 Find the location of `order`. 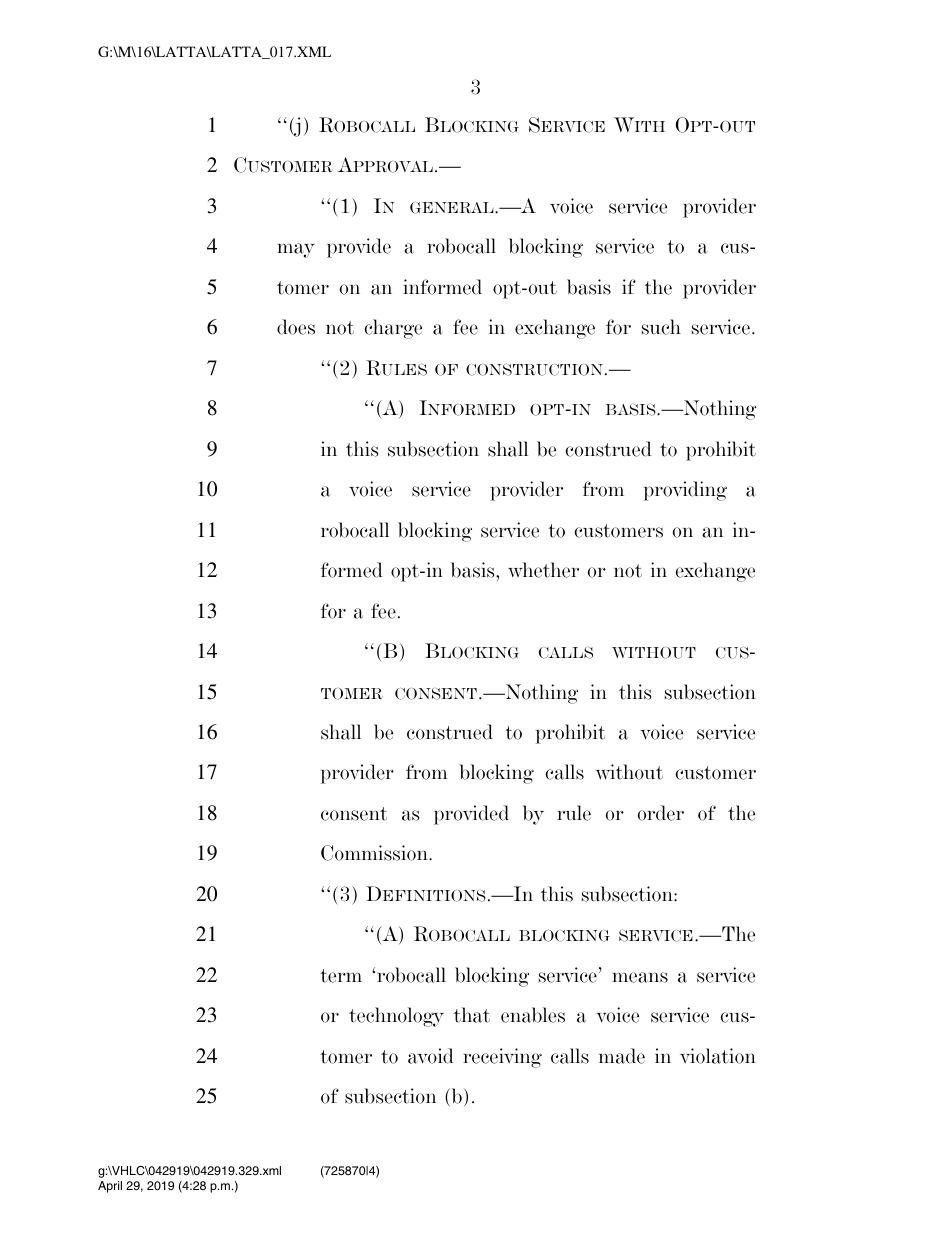

order is located at coordinates (660, 813).
